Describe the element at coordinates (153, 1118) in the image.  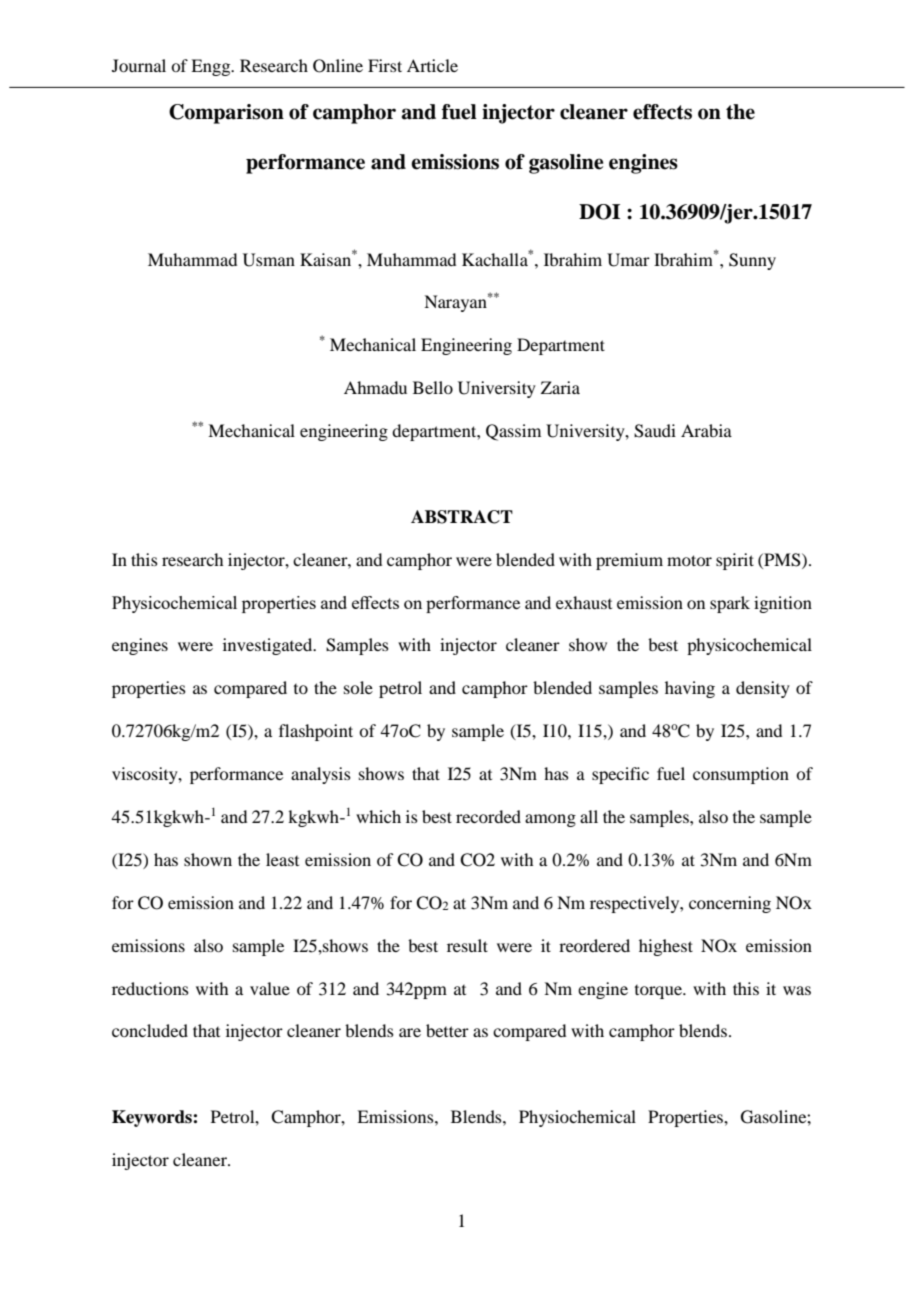
I see `Keywords` at that location.
